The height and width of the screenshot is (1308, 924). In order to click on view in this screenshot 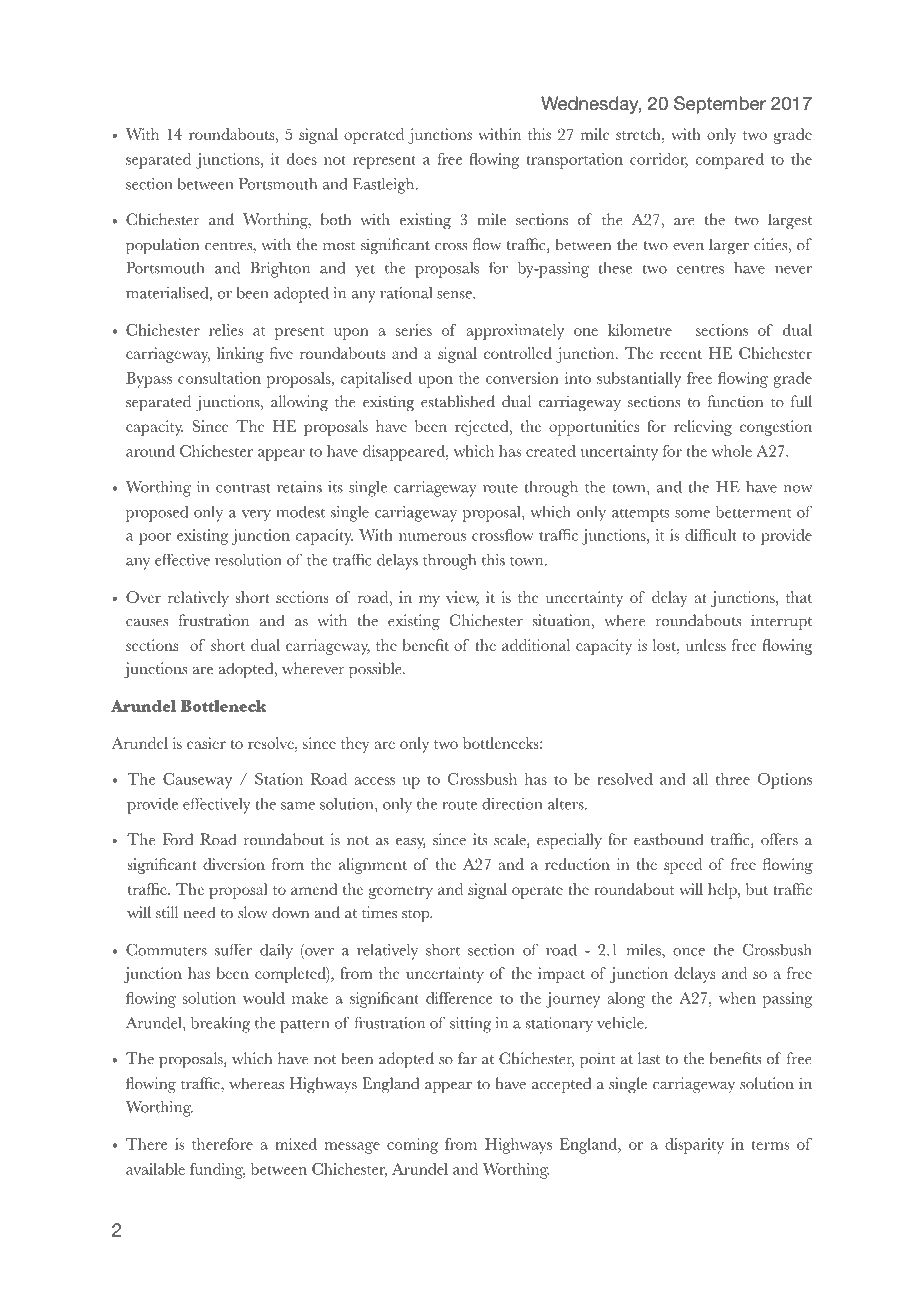, I will do `click(462, 598)`.
